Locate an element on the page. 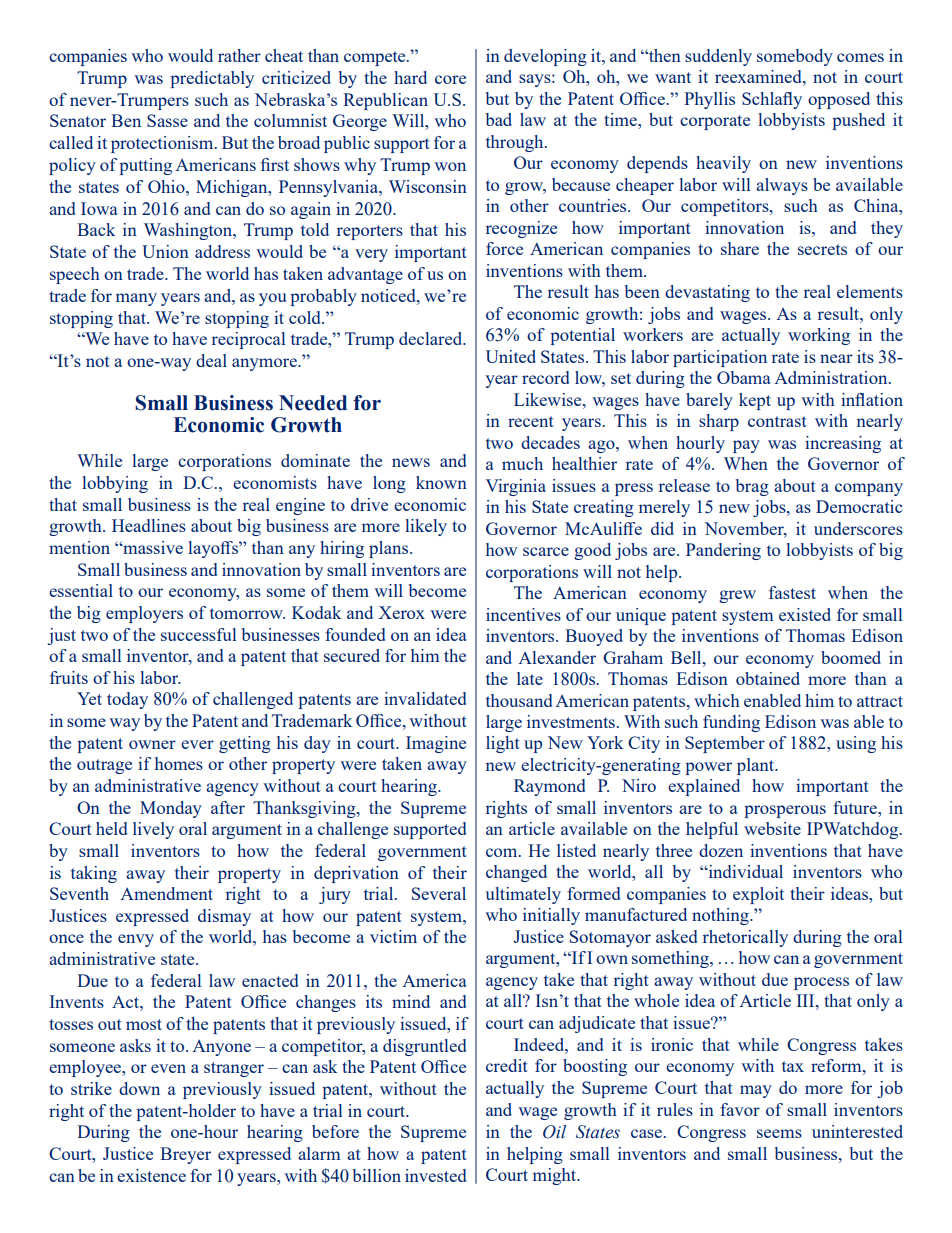  seems is located at coordinates (779, 1133).
